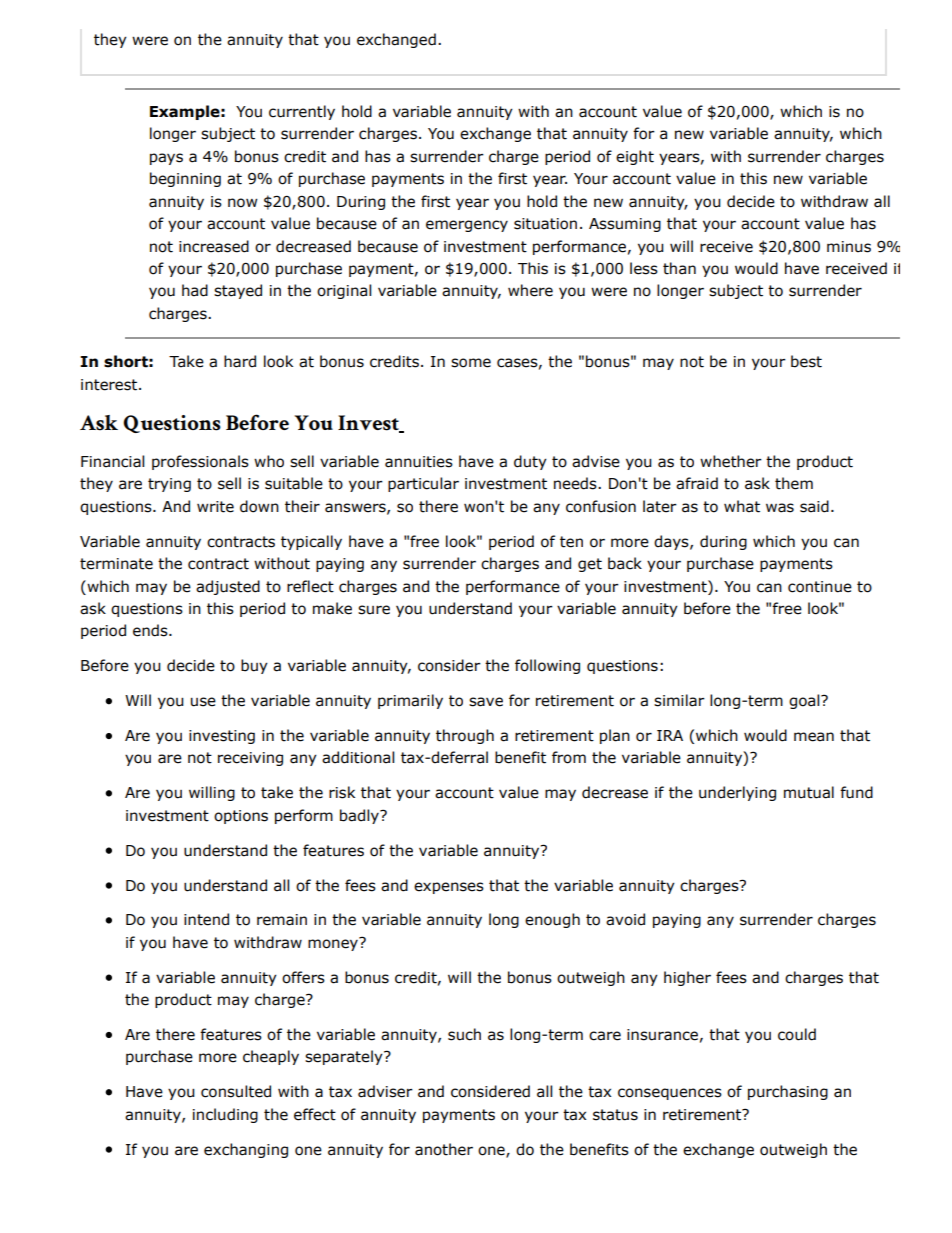 The width and height of the screenshot is (952, 1233). I want to click on intend, so click(206, 919).
